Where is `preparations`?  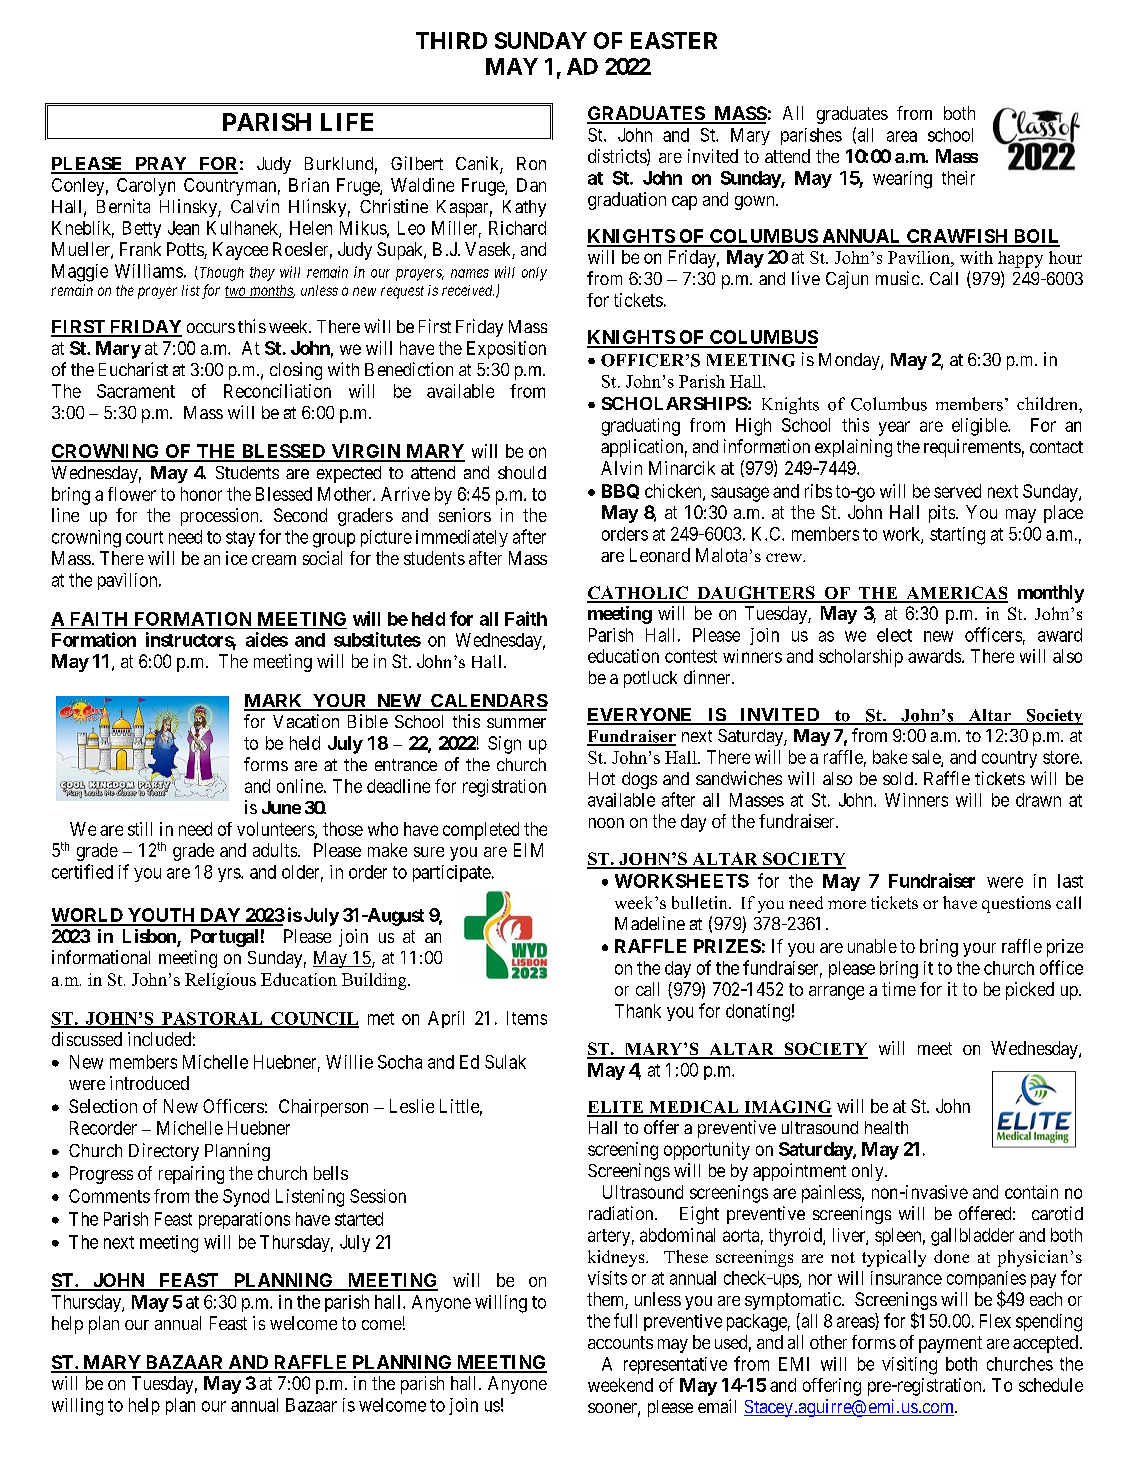 preparations is located at coordinates (244, 1220).
